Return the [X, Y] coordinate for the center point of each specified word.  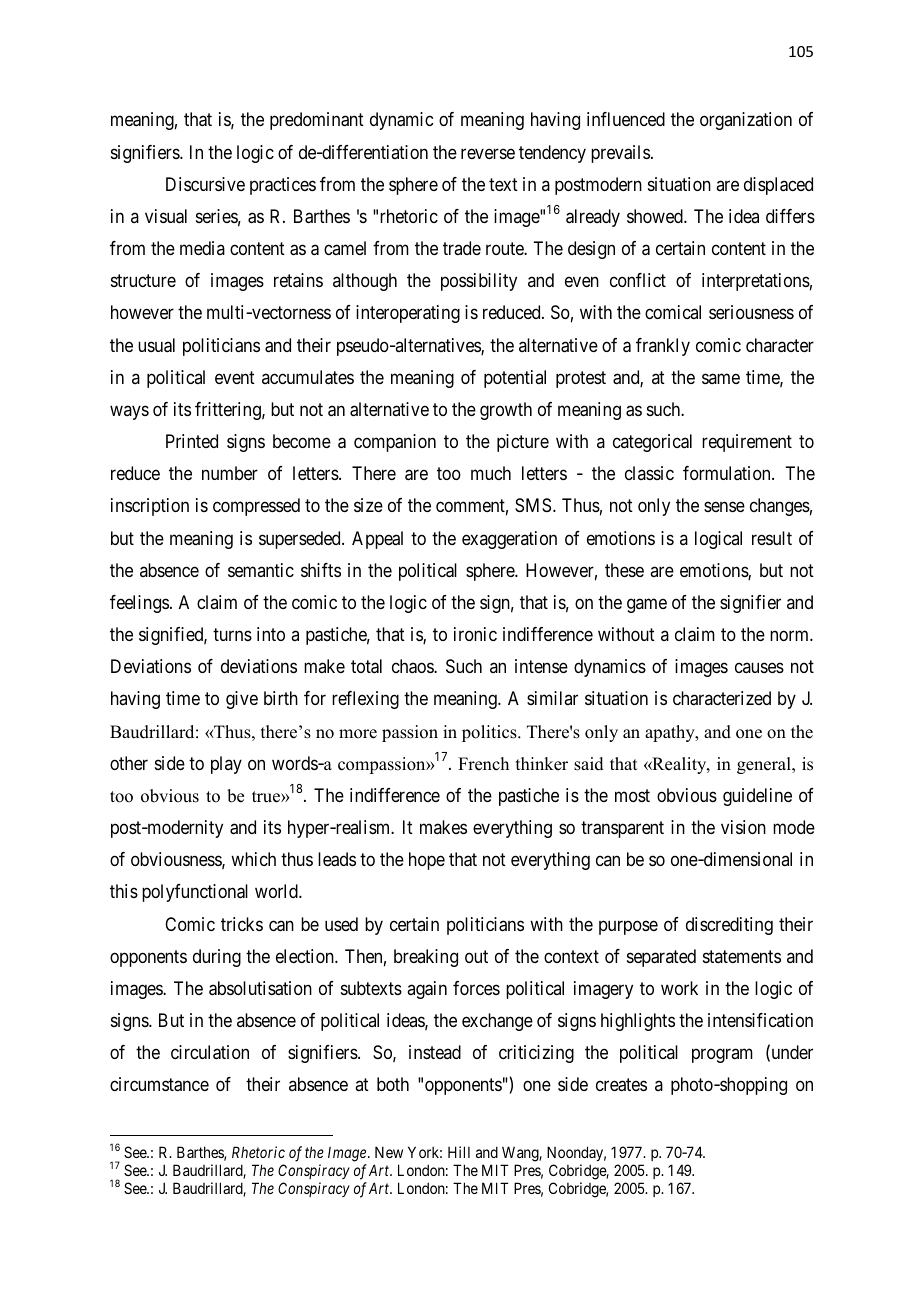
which [253, 859]
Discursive [205, 184]
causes [759, 668]
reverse [488, 153]
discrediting [729, 926]
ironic [475, 634]
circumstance [159, 1084]
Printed [192, 441]
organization [746, 121]
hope [427, 861]
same [721, 378]
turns [232, 634]
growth [506, 411]
